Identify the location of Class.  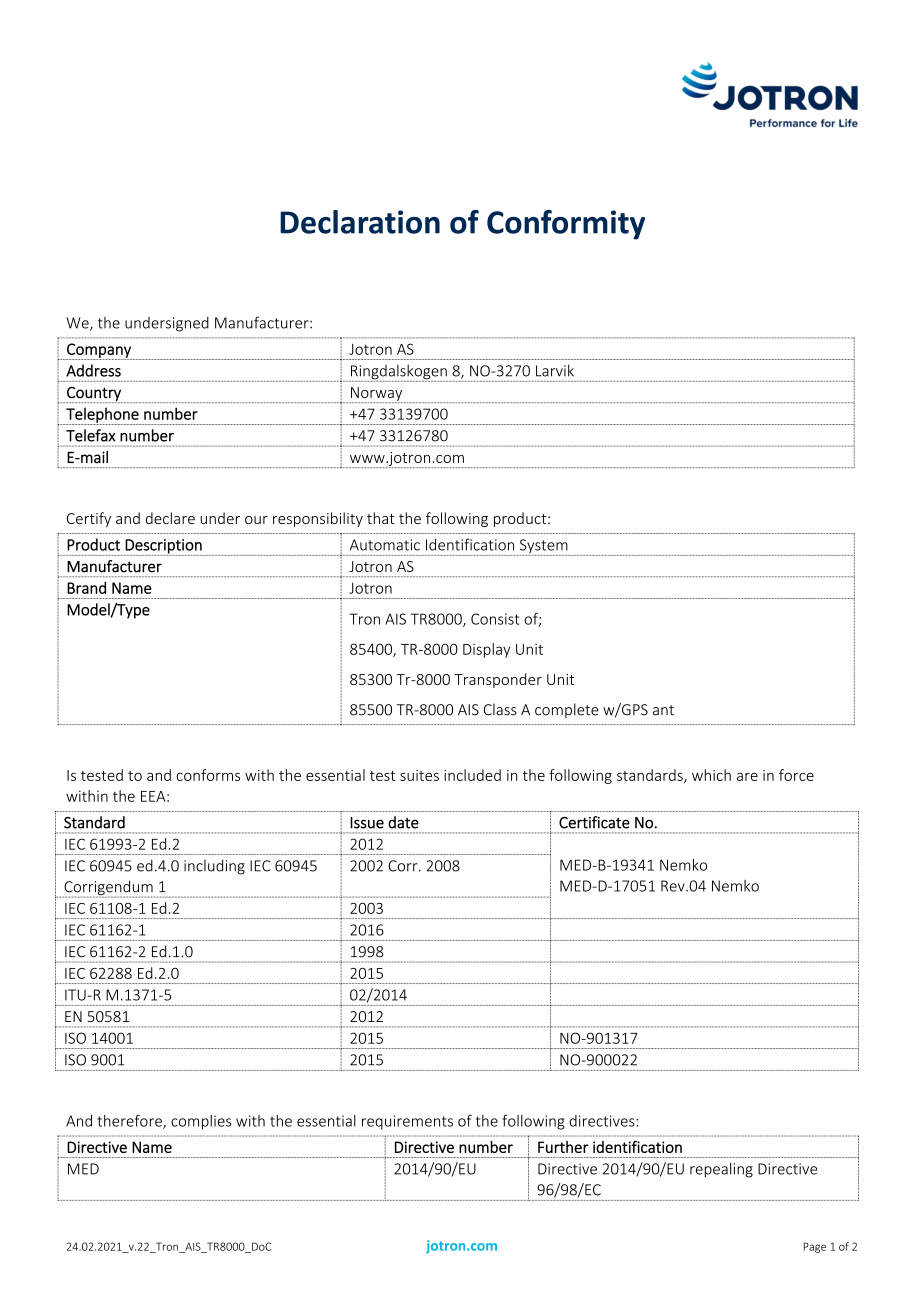
(500, 709).
